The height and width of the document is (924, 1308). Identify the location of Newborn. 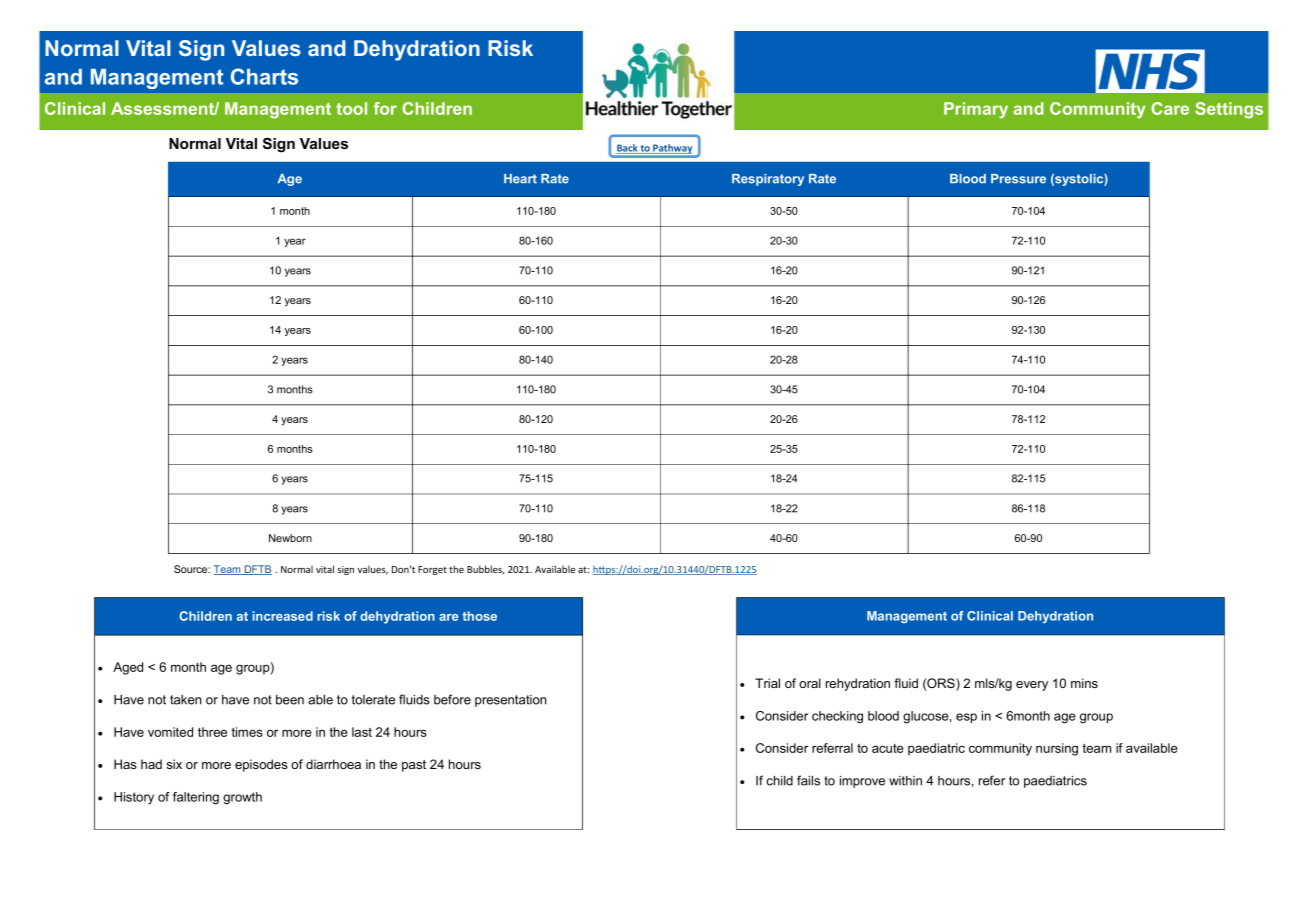
(290, 538).
